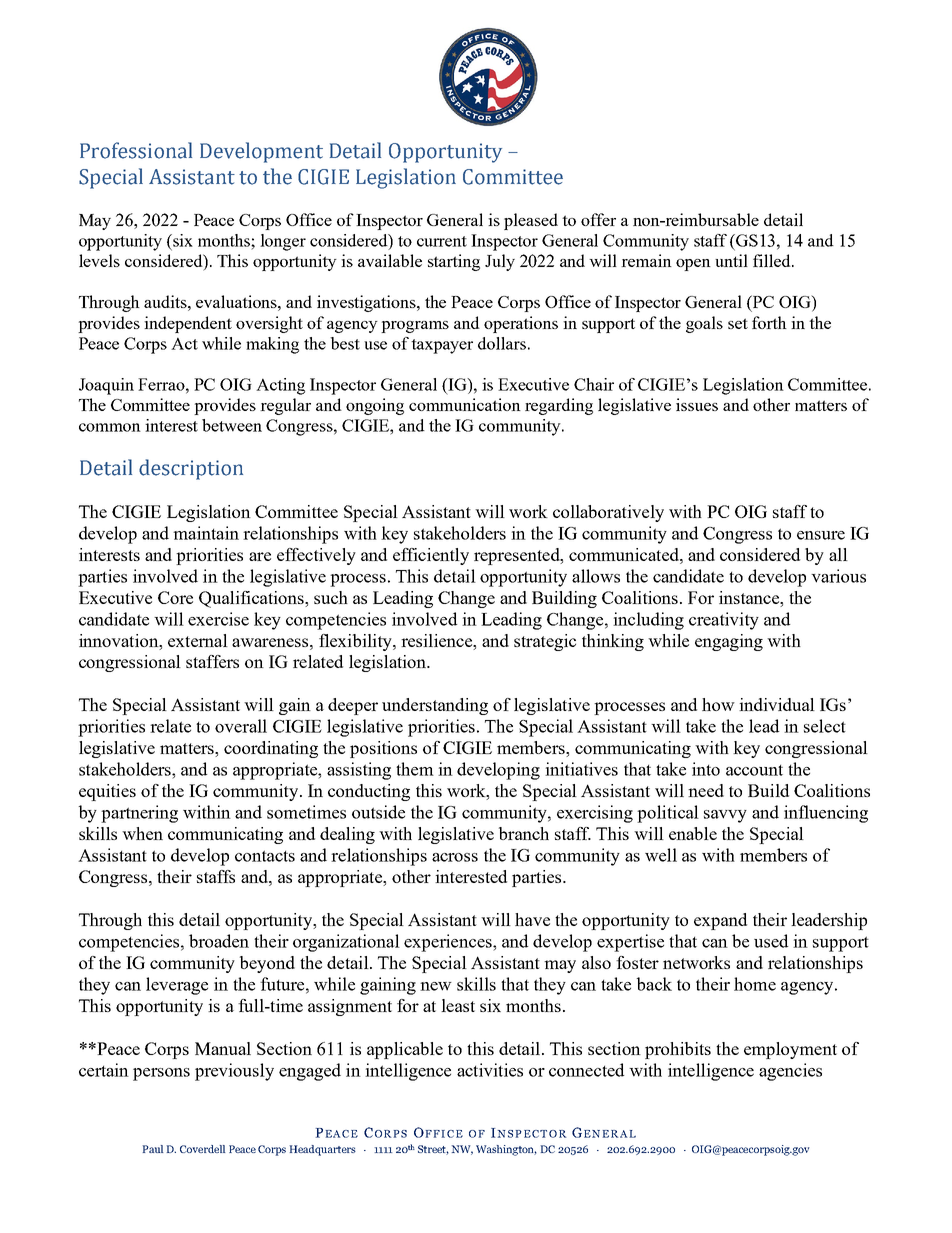 The height and width of the screenshot is (1233, 952). I want to click on Paul, so click(153, 1149).
